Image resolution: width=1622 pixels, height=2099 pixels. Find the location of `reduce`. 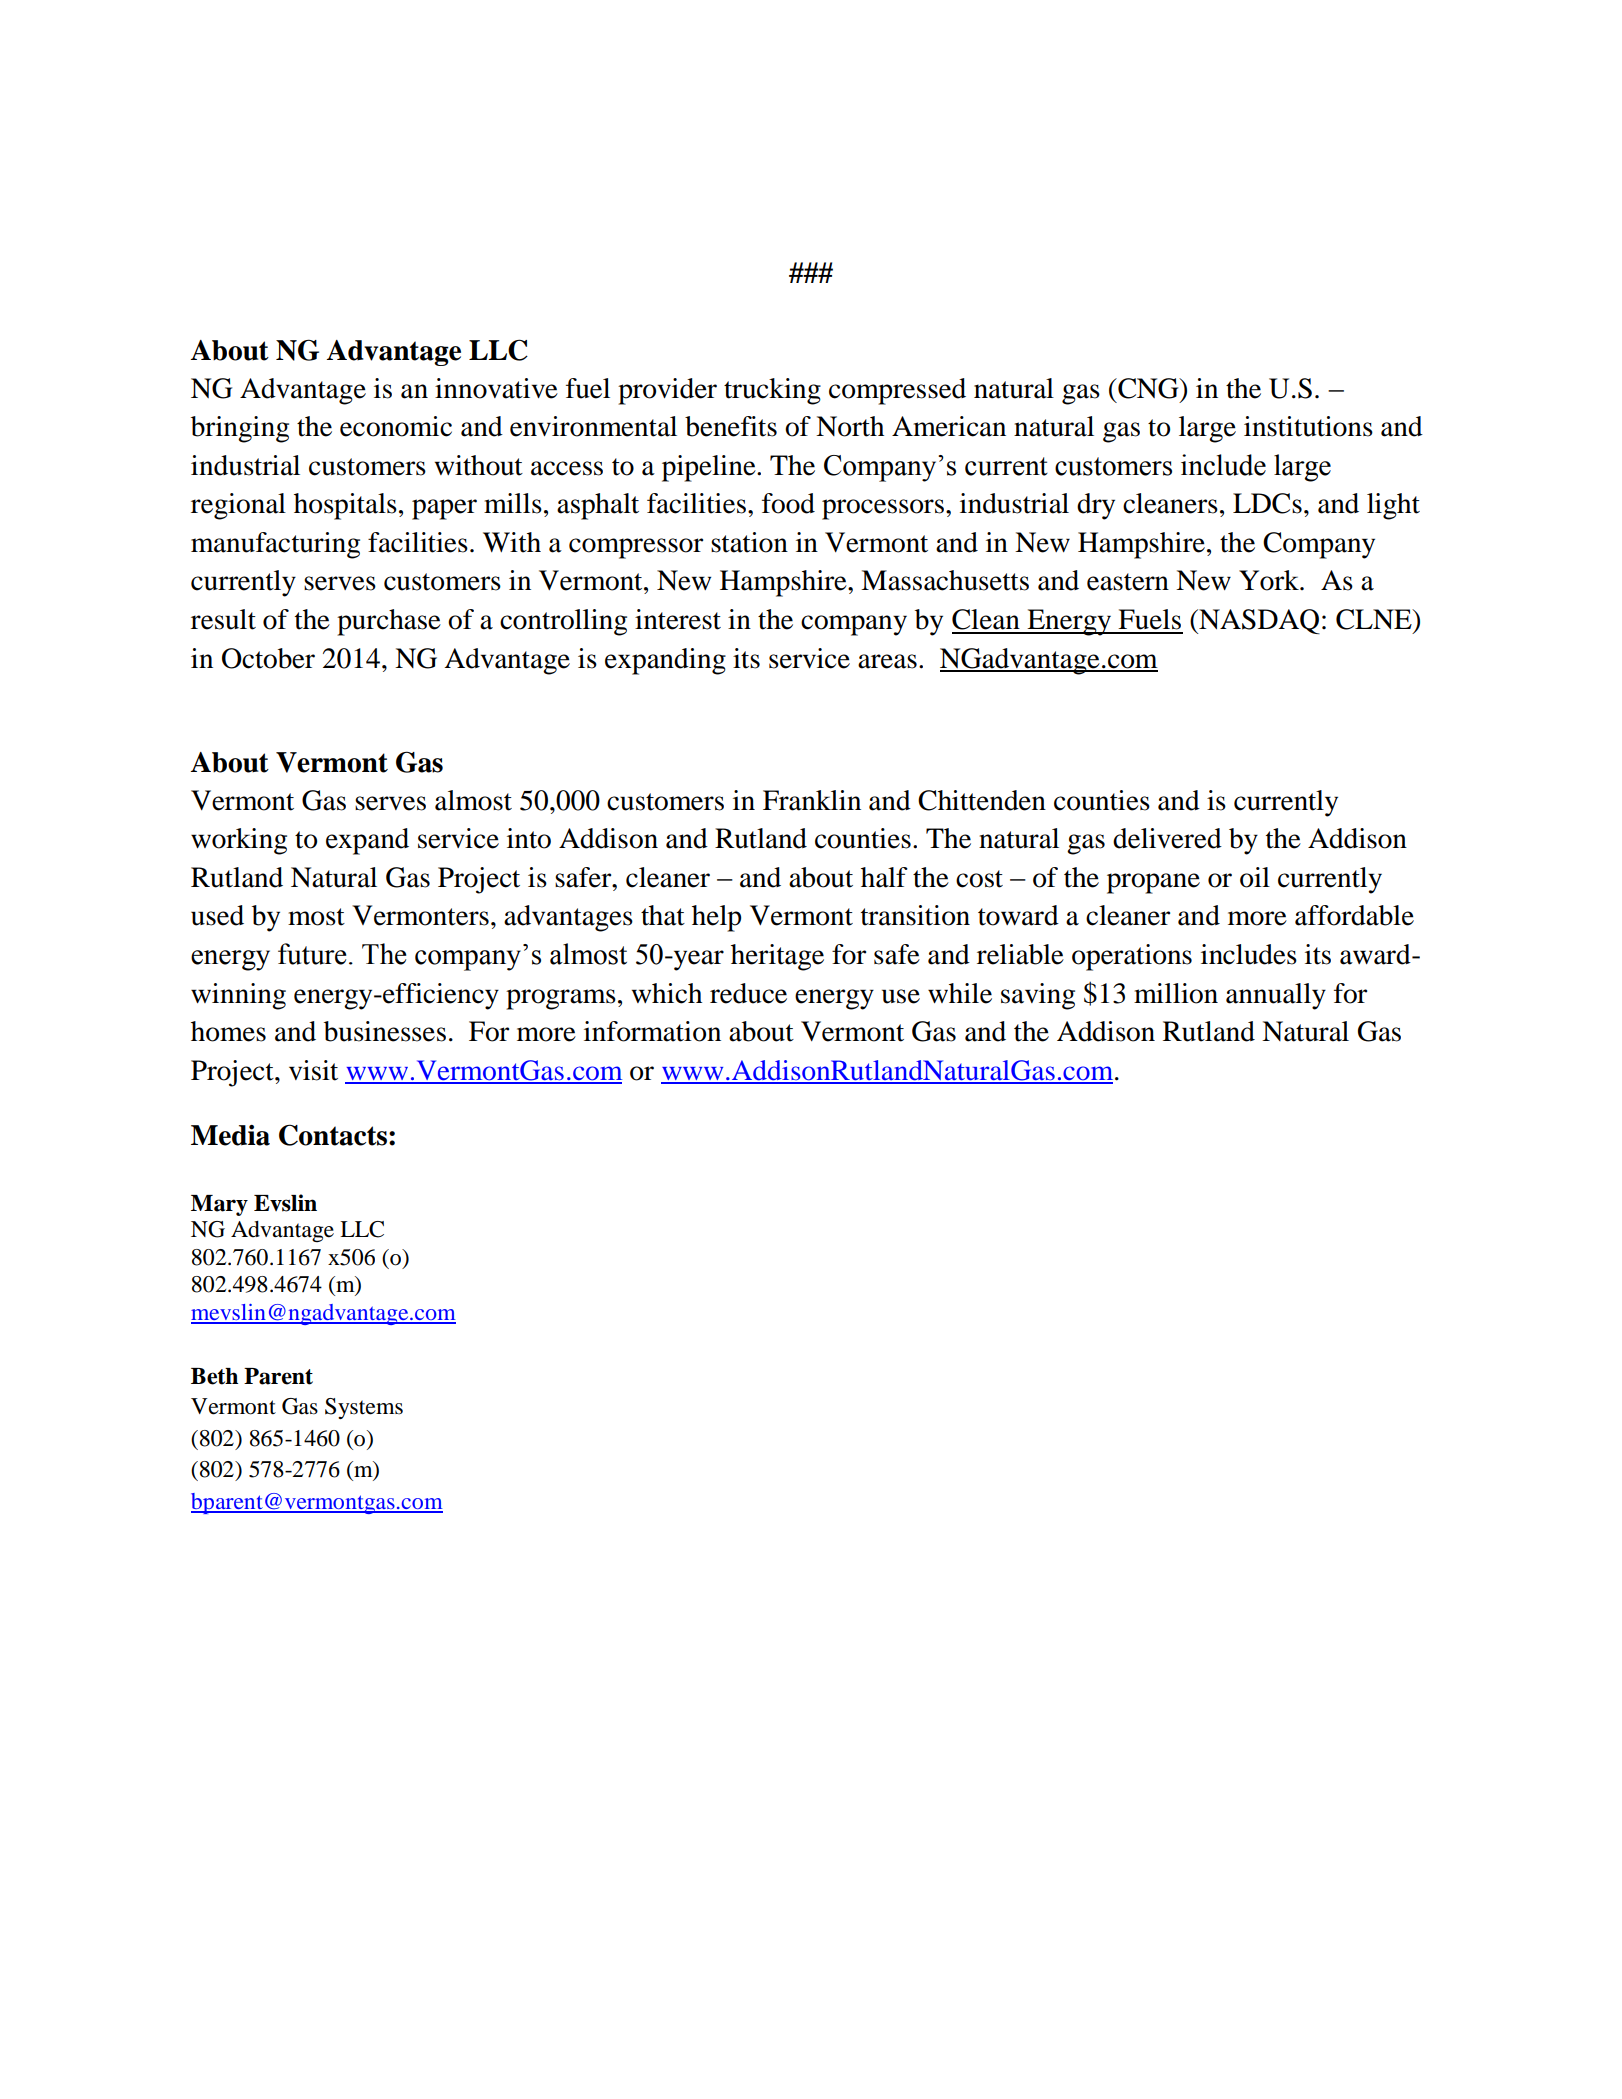

reduce is located at coordinates (748, 993).
